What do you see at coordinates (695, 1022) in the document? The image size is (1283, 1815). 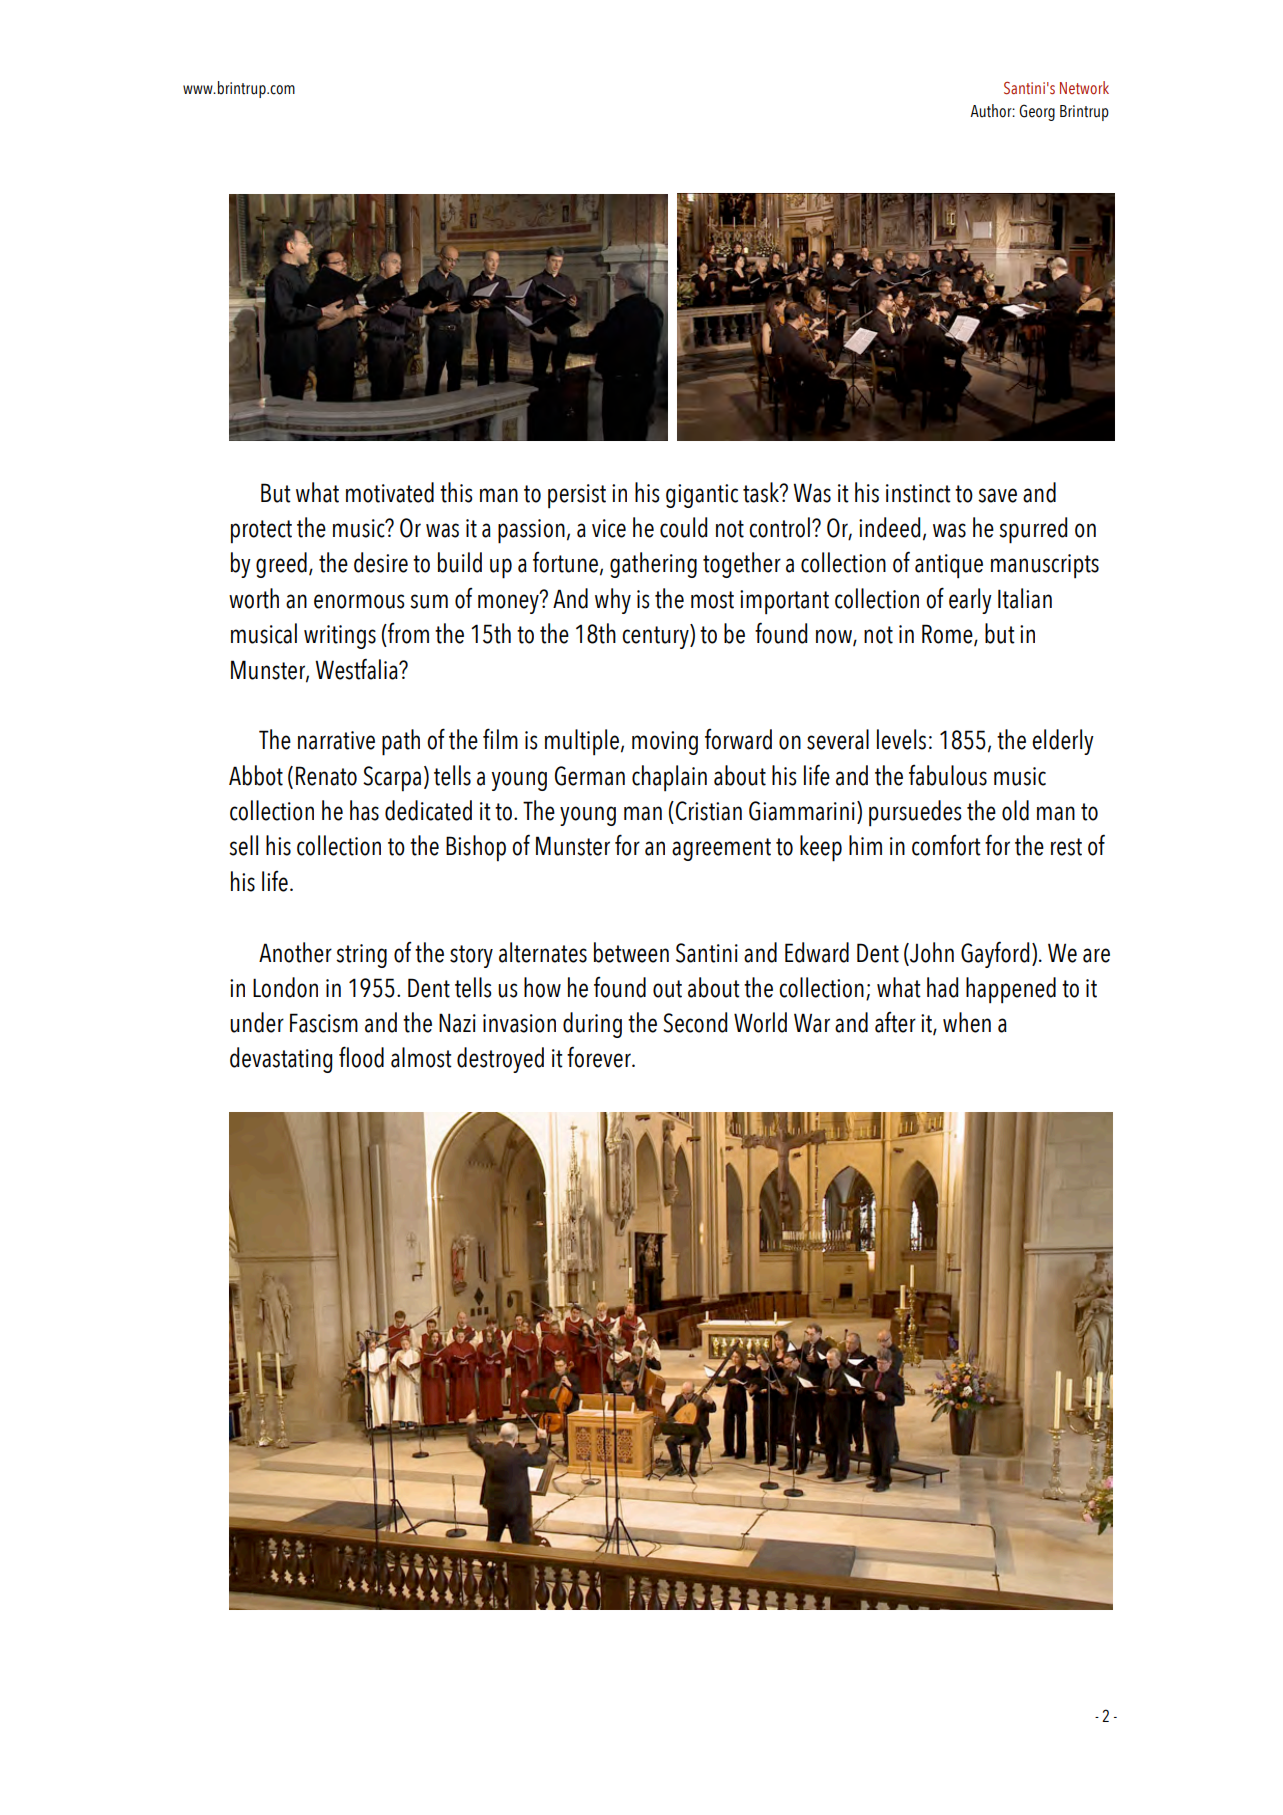 I see `Second` at bounding box center [695, 1022].
